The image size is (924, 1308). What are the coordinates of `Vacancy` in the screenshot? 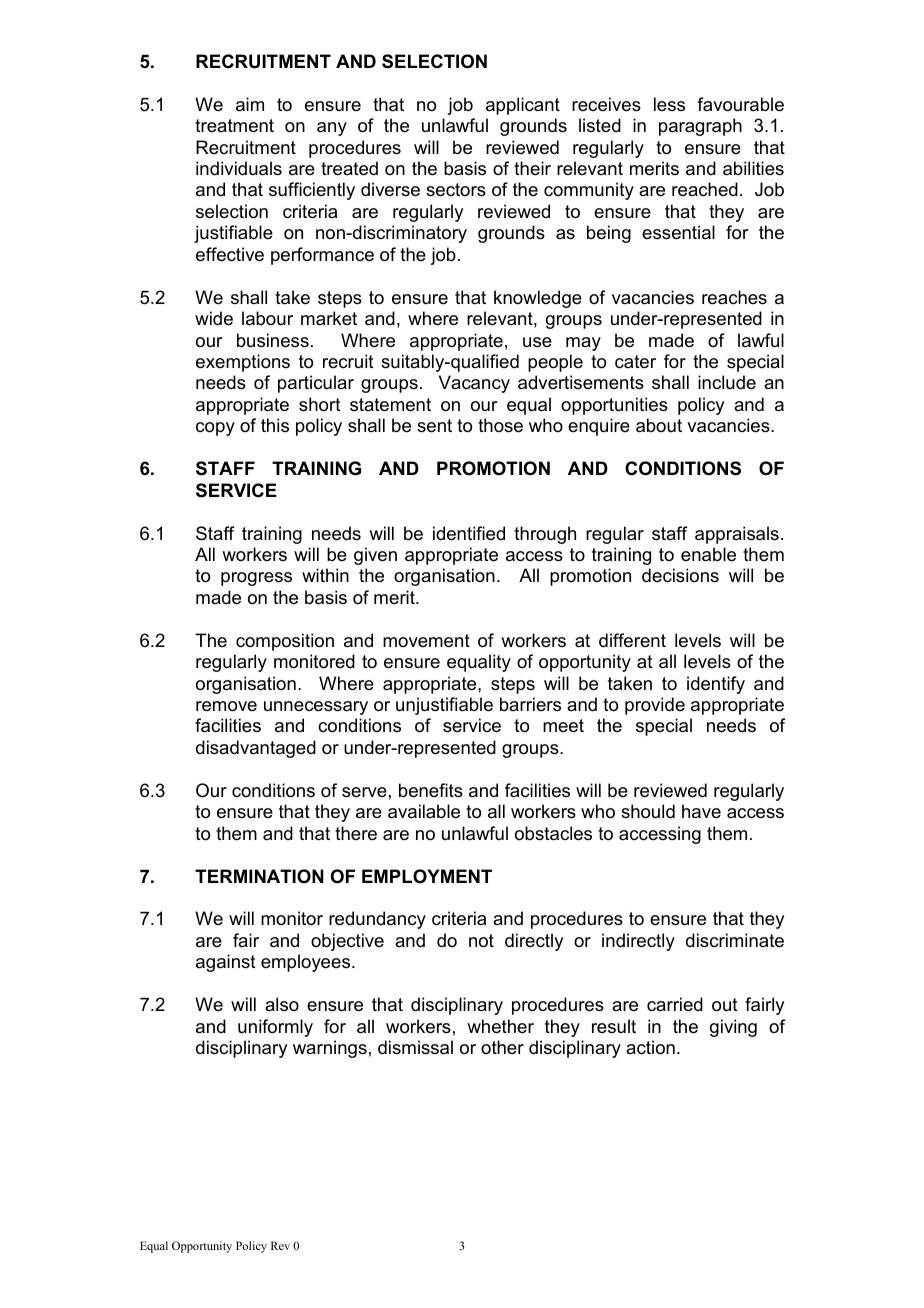 It's located at (474, 384).
